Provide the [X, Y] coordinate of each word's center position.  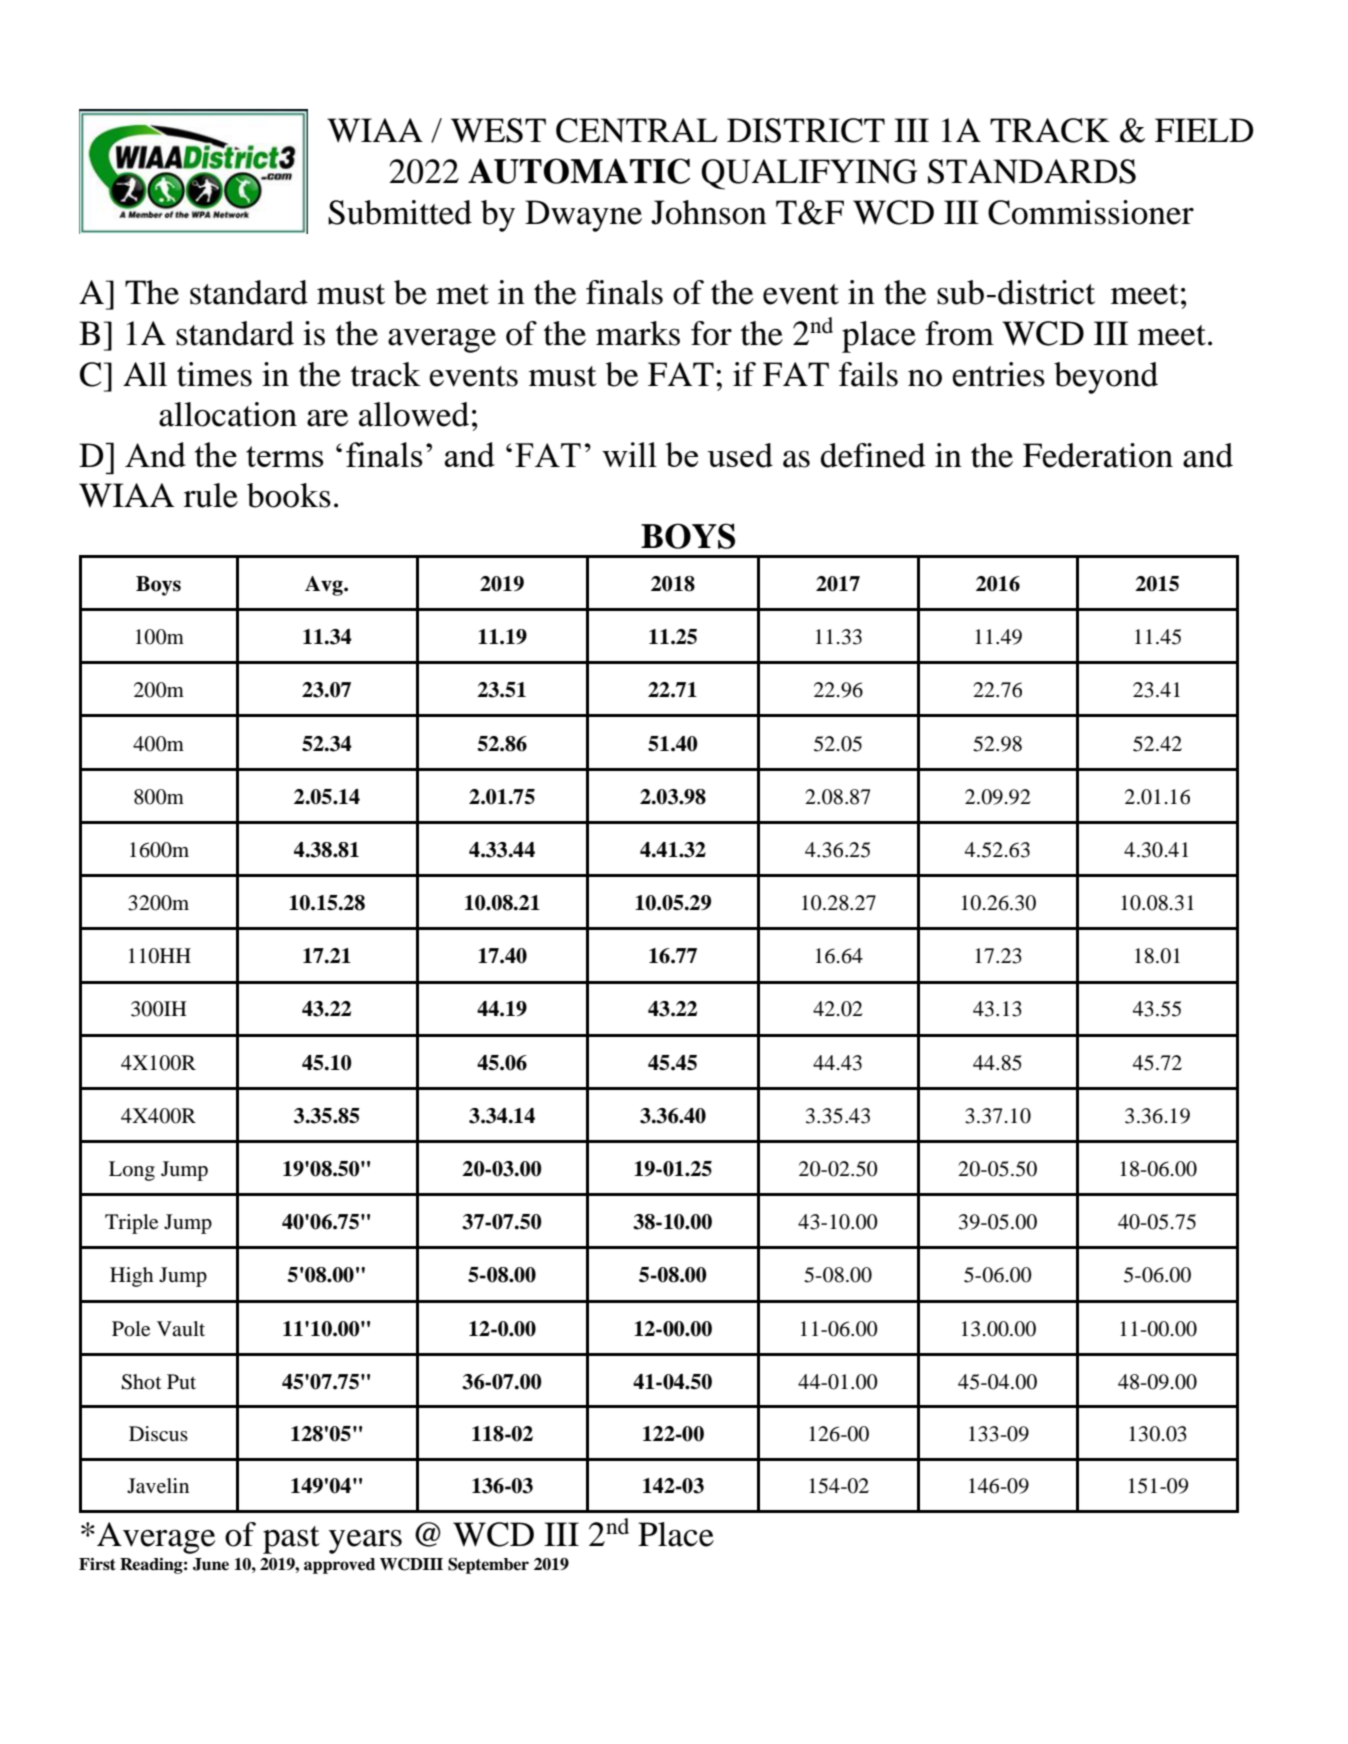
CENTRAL [637, 130]
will [629, 454]
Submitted [400, 212]
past [291, 1540]
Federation [1098, 455]
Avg [325, 586]
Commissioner [1091, 212]
